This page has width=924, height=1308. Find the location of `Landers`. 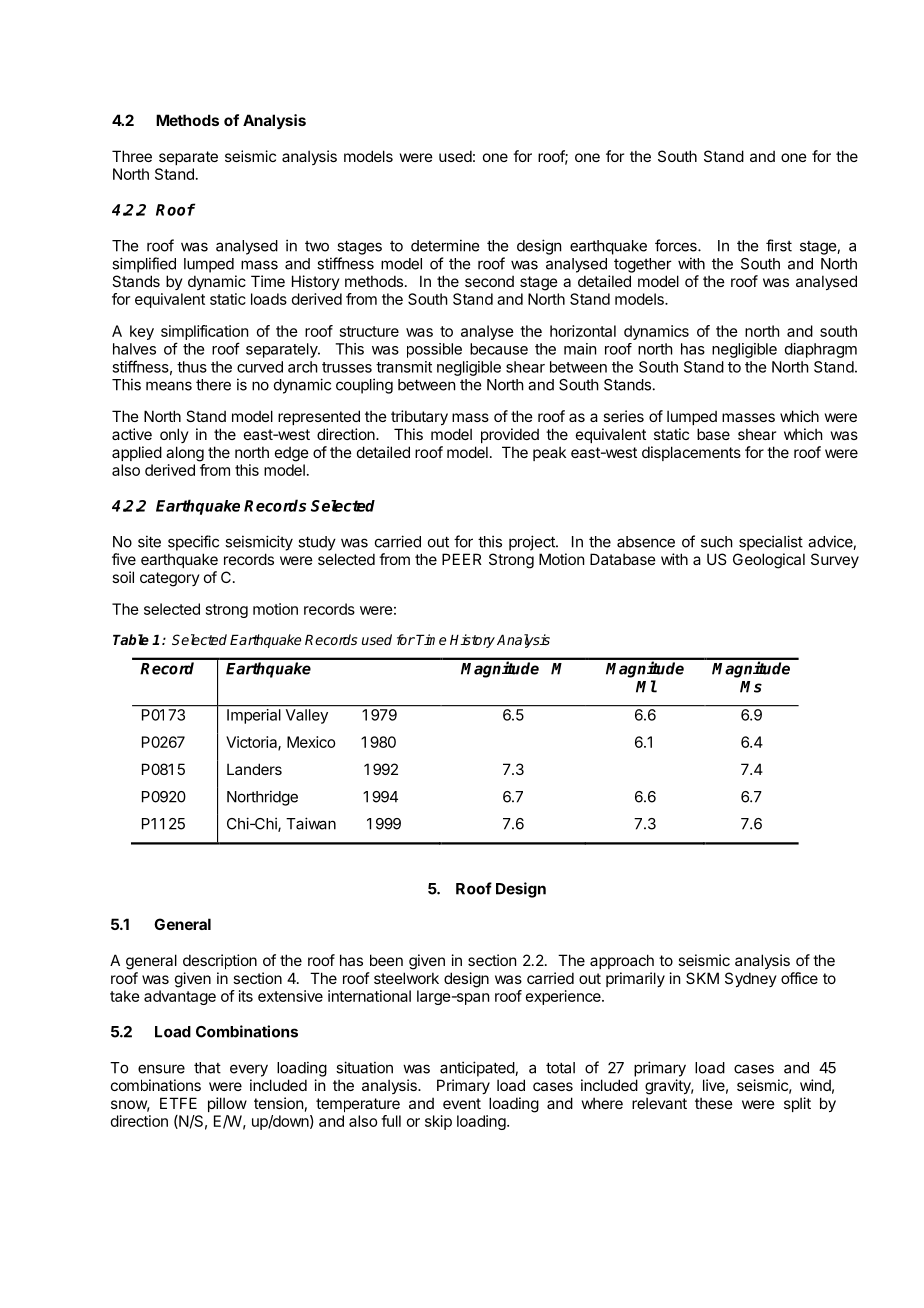

Landers is located at coordinates (254, 769).
